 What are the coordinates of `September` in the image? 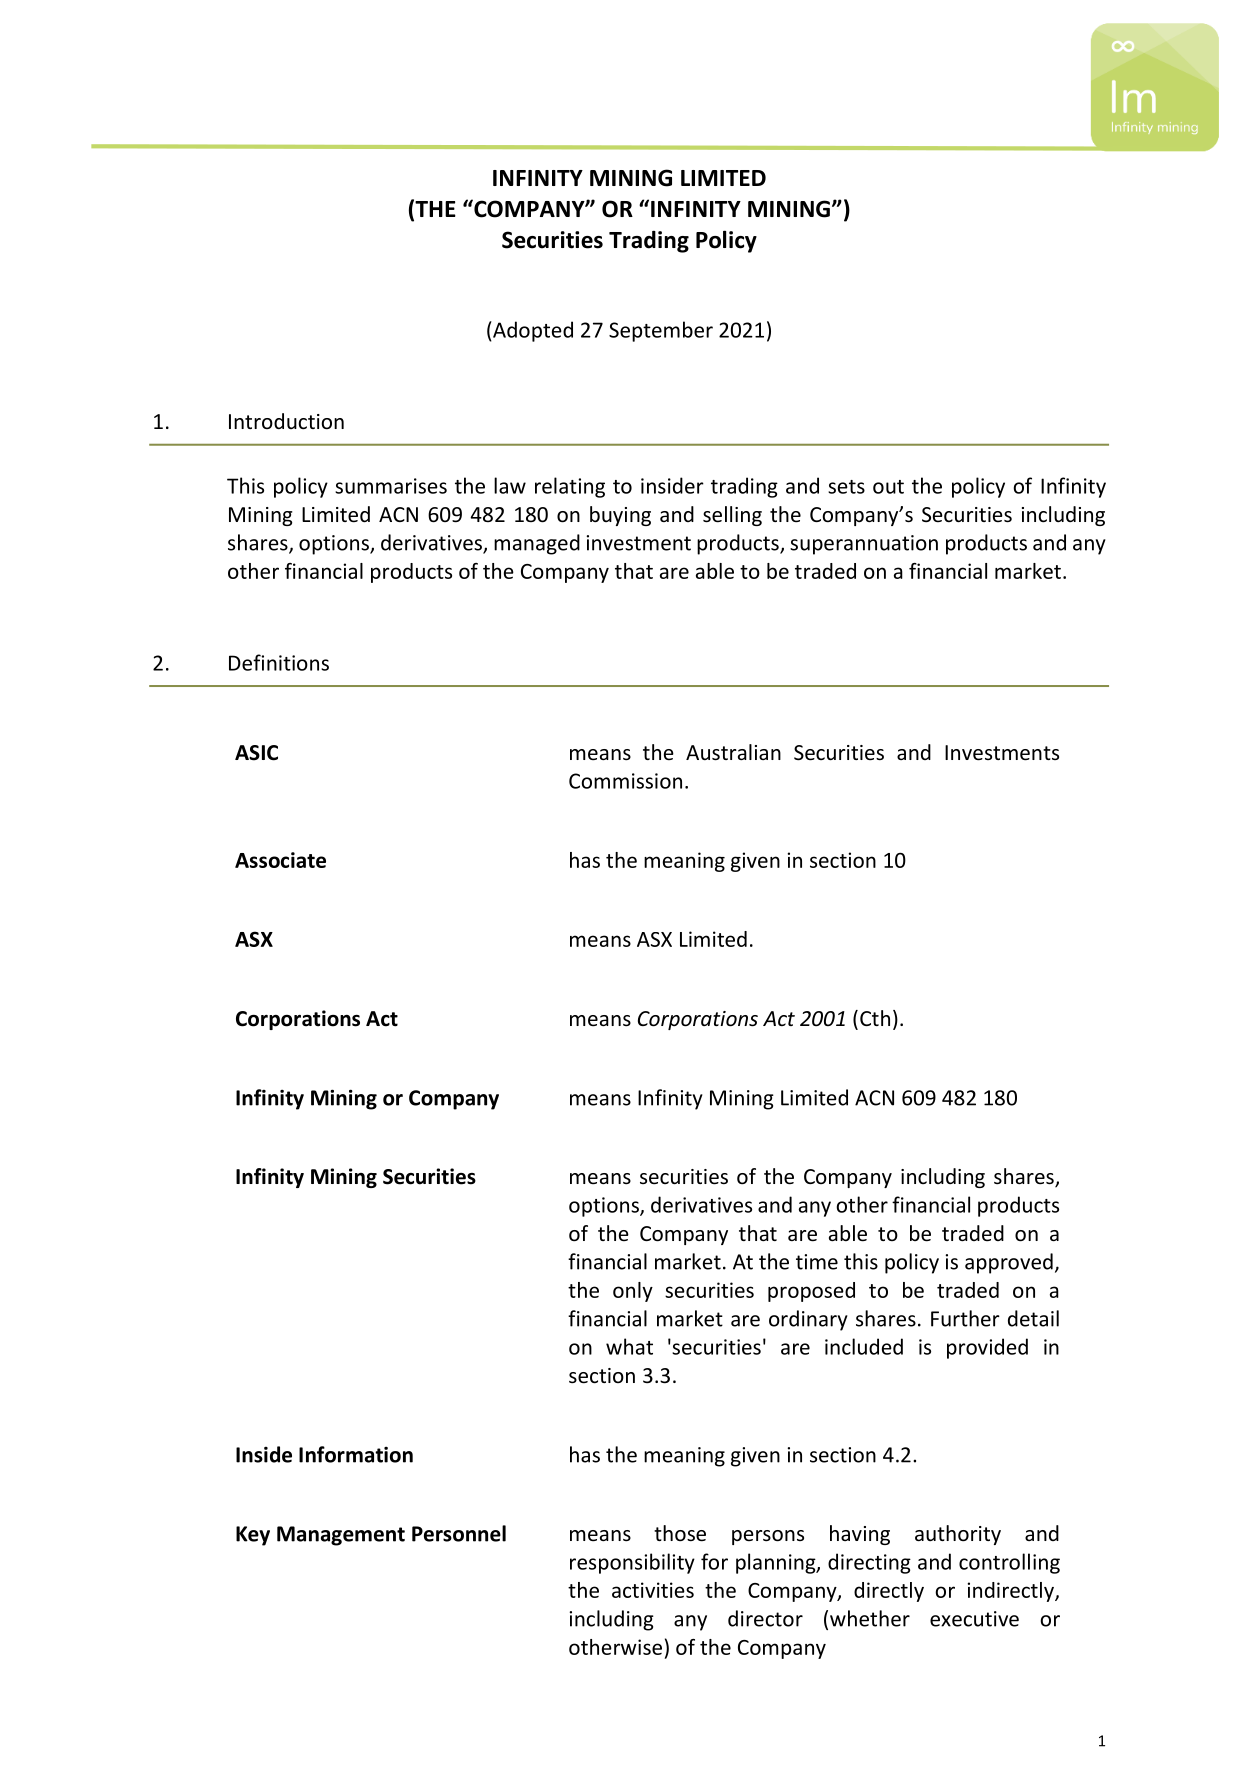 It's located at (661, 331).
